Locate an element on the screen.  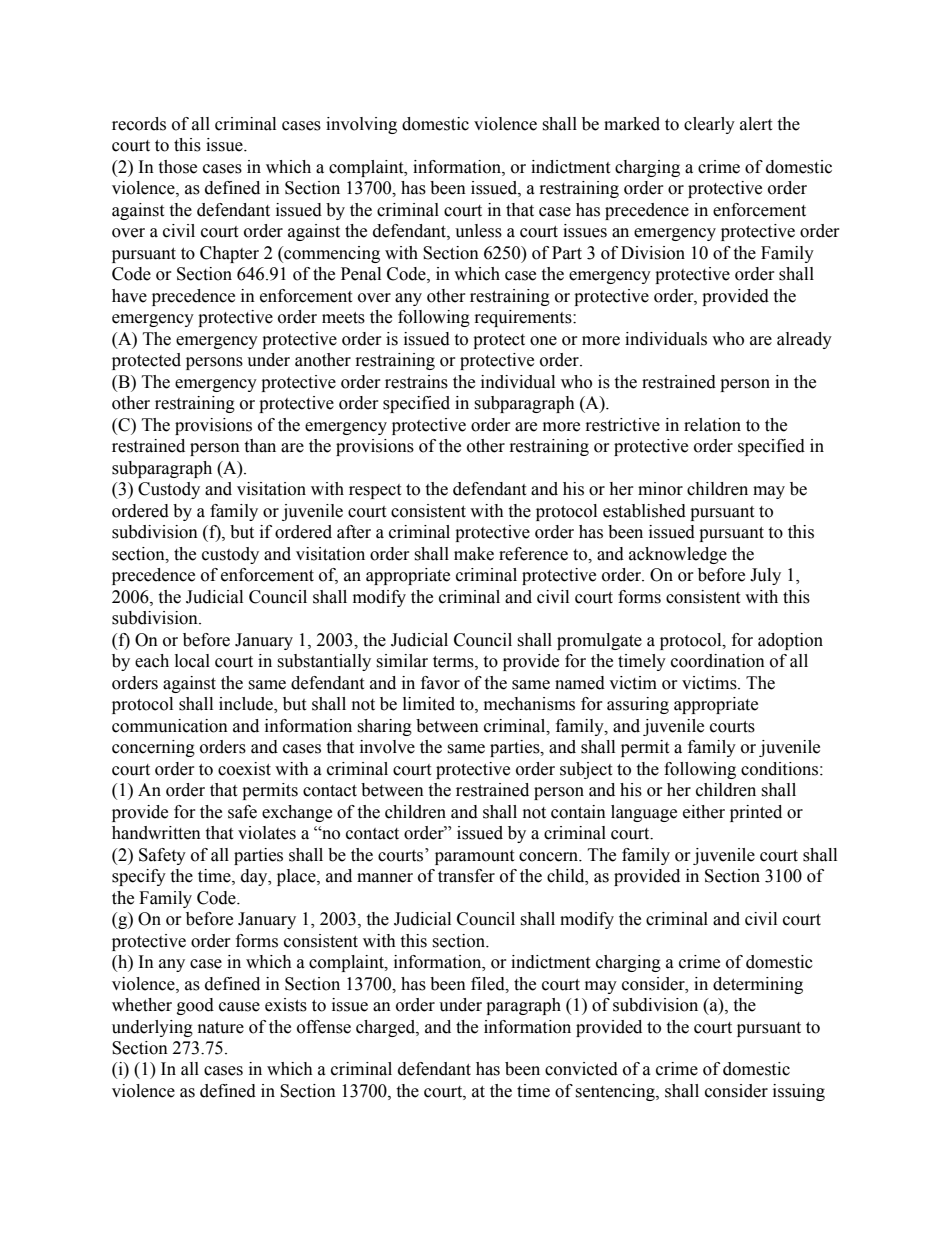
issuing is located at coordinates (799, 1092).
